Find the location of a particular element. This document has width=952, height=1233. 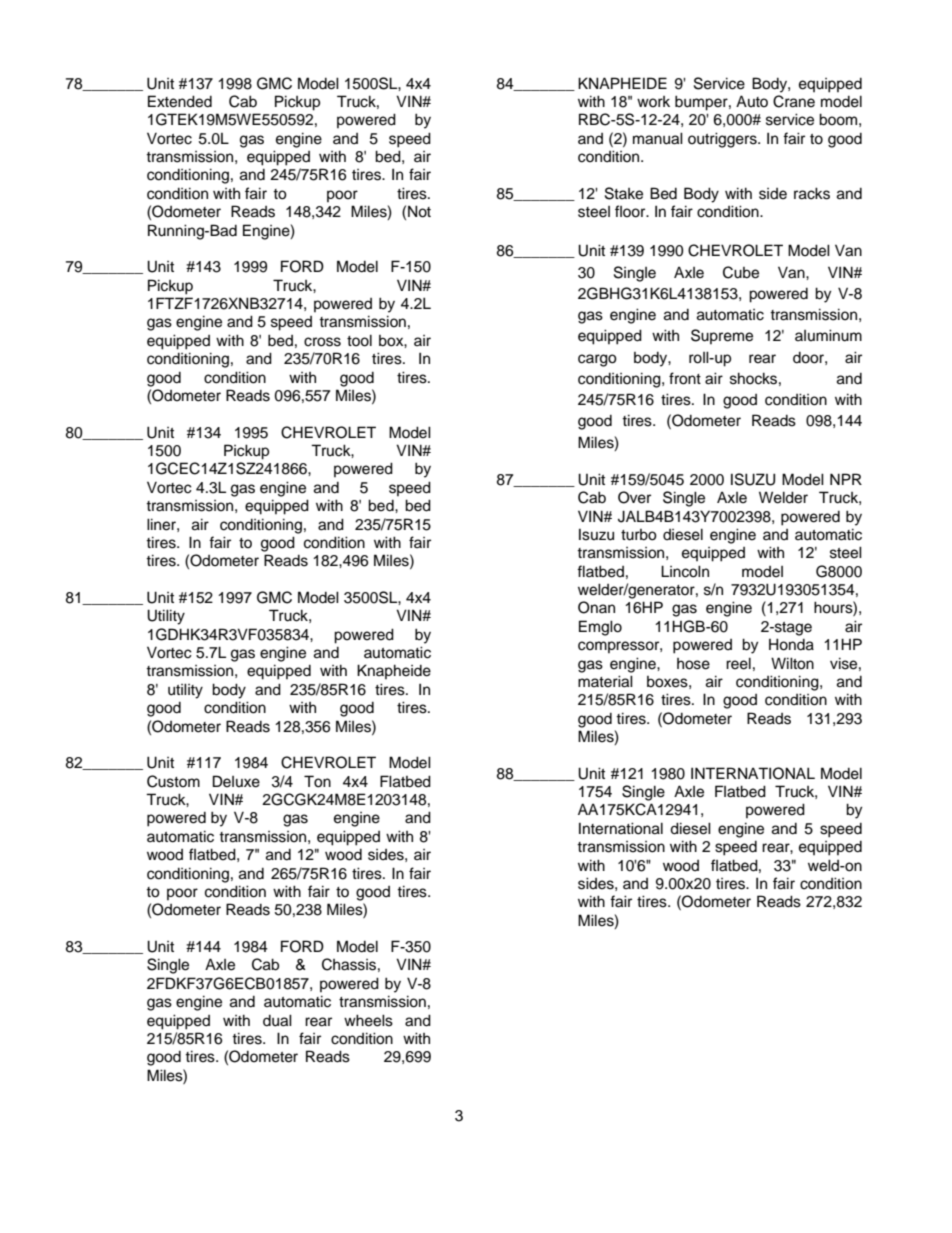

cross is located at coordinates (322, 342).
